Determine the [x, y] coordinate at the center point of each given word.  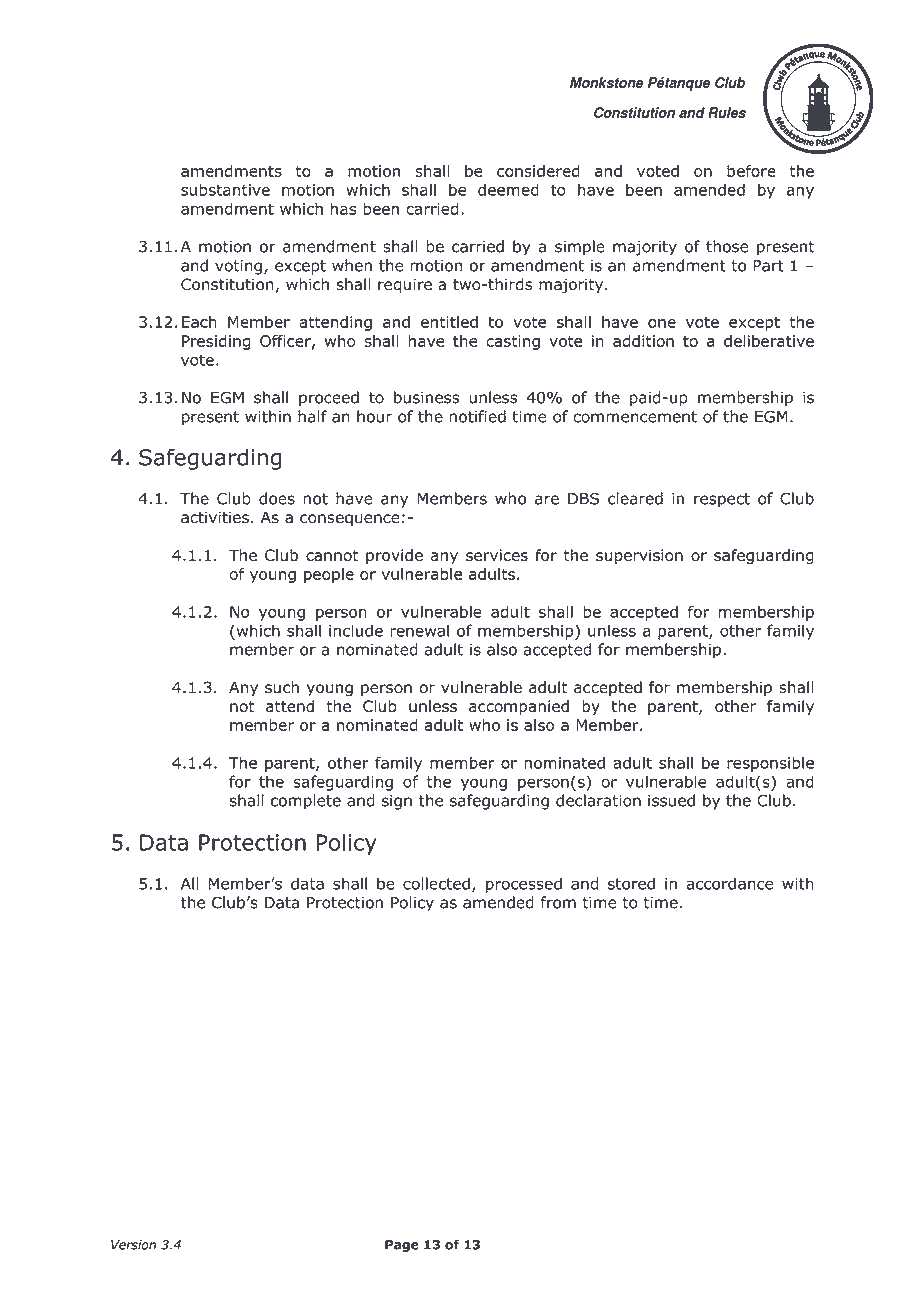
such [282, 687]
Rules [727, 112]
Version [133, 1245]
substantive [225, 189]
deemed [508, 189]
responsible [770, 764]
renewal [419, 630]
